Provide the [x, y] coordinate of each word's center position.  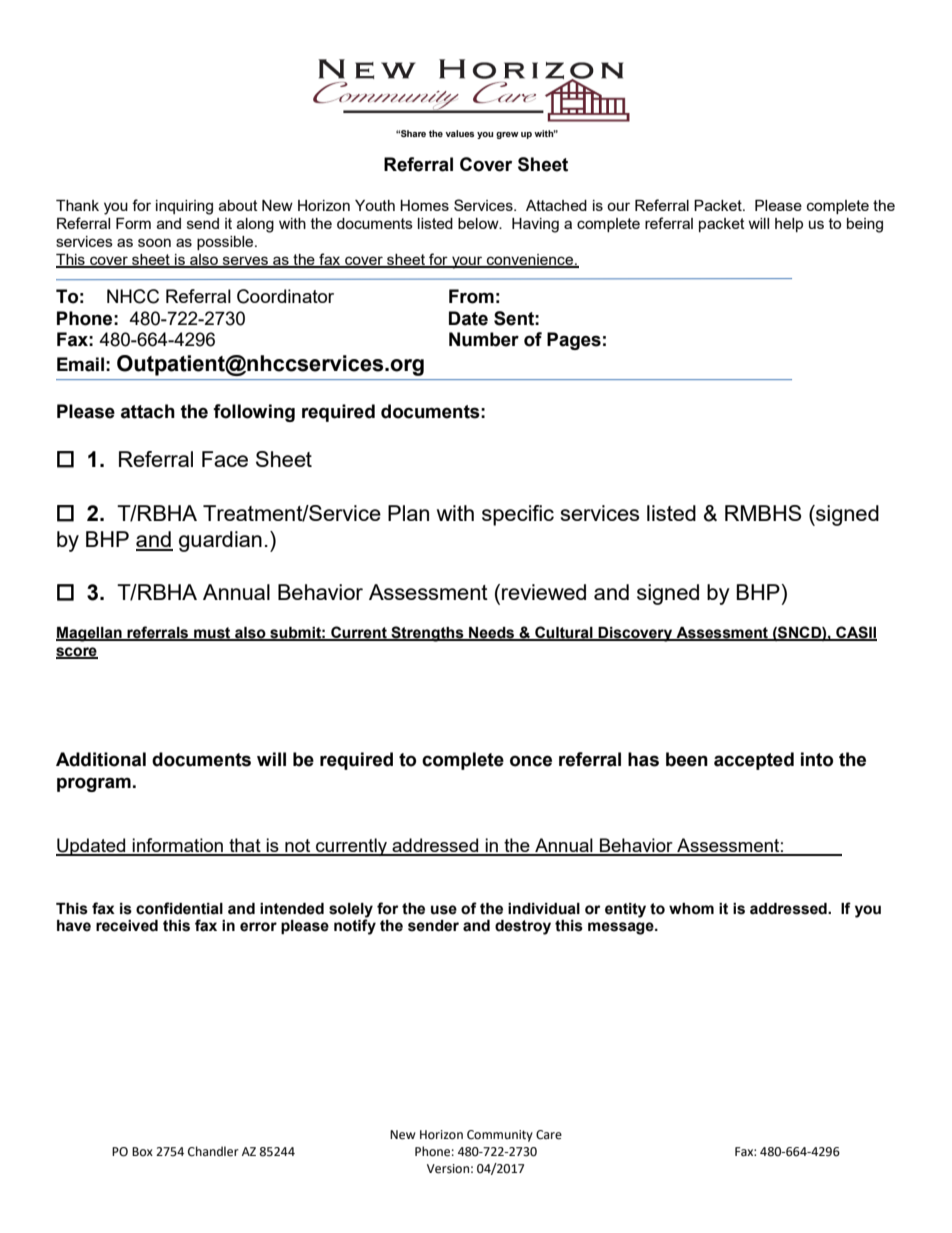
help [789, 225]
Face [225, 459]
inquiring [184, 207]
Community [500, 1136]
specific [518, 515]
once [531, 761]
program [94, 784]
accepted [754, 761]
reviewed [544, 592]
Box [142, 1151]
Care [549, 1135]
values [459, 133]
